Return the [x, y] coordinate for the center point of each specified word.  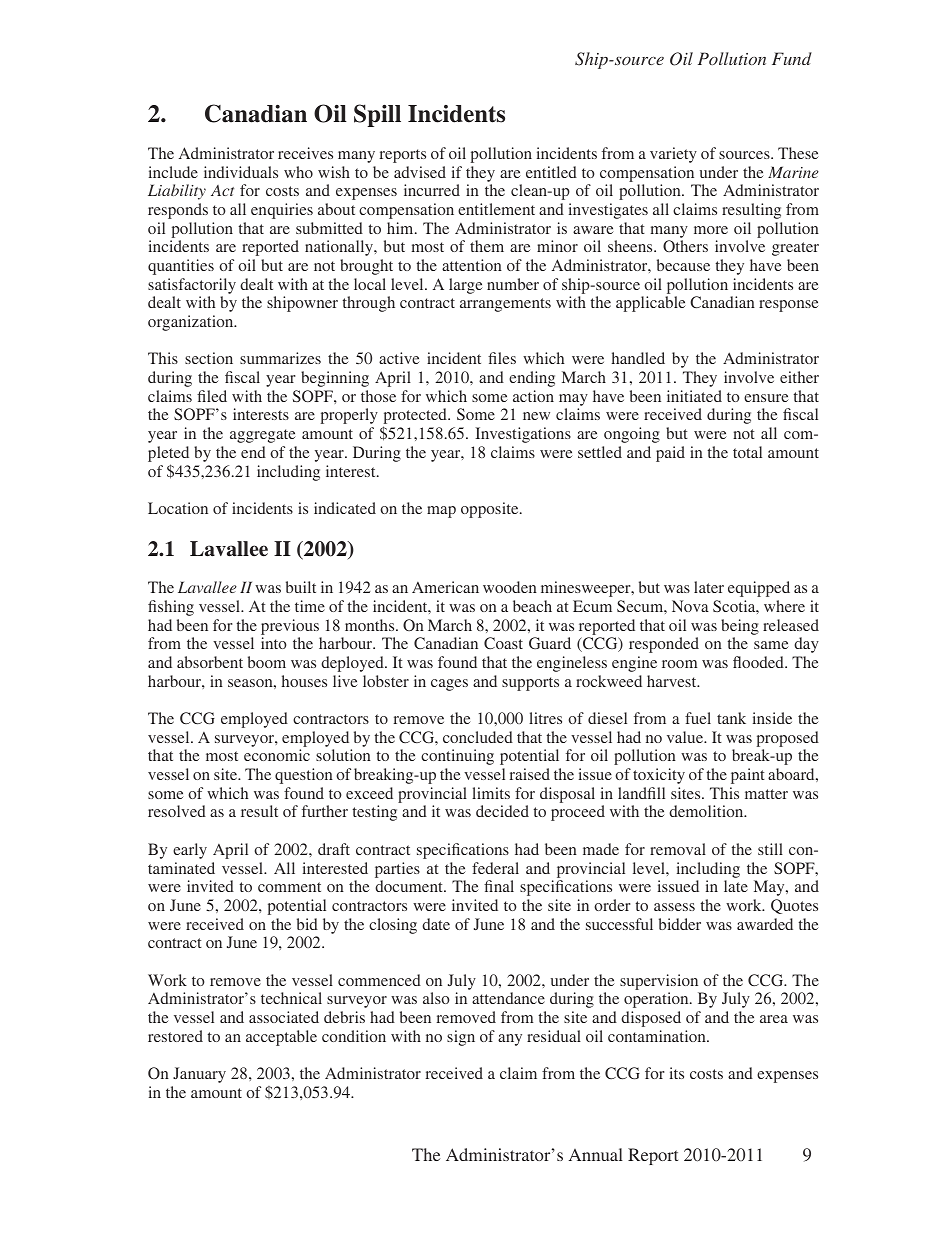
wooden [510, 587]
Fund [792, 58]
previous [290, 627]
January [199, 1075]
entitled [551, 172]
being [740, 627]
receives [305, 153]
